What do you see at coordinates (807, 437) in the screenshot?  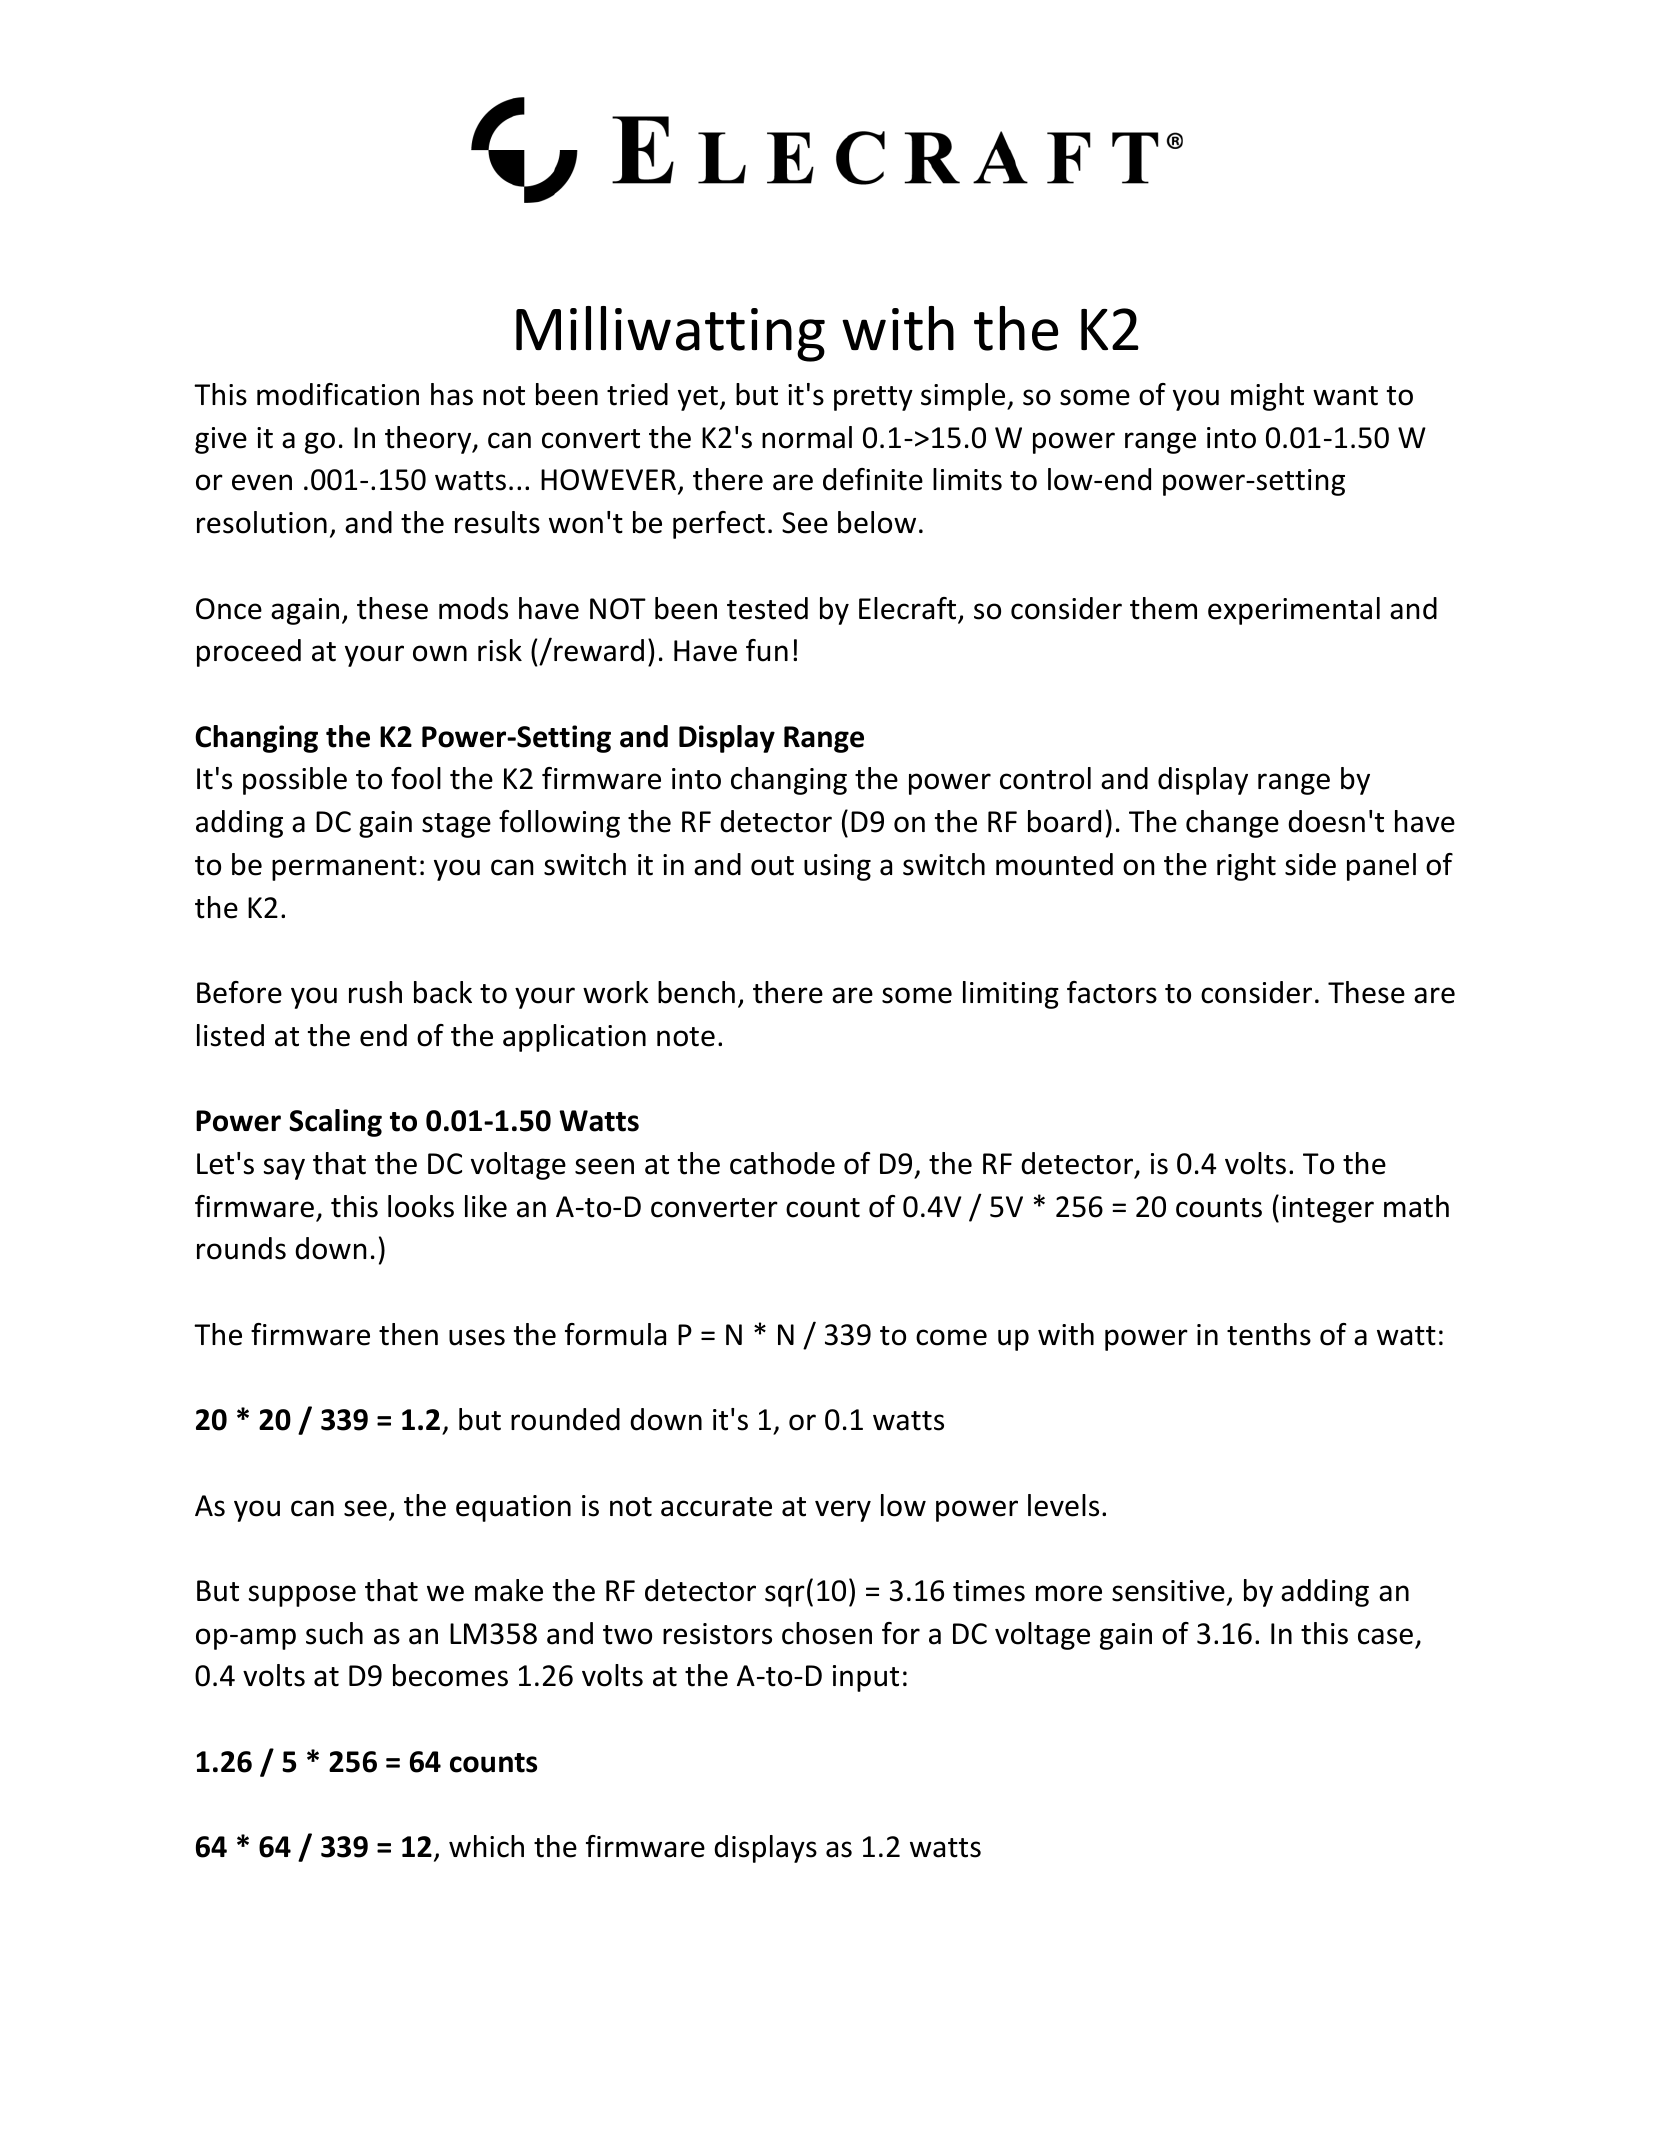 I see `normal` at bounding box center [807, 437].
